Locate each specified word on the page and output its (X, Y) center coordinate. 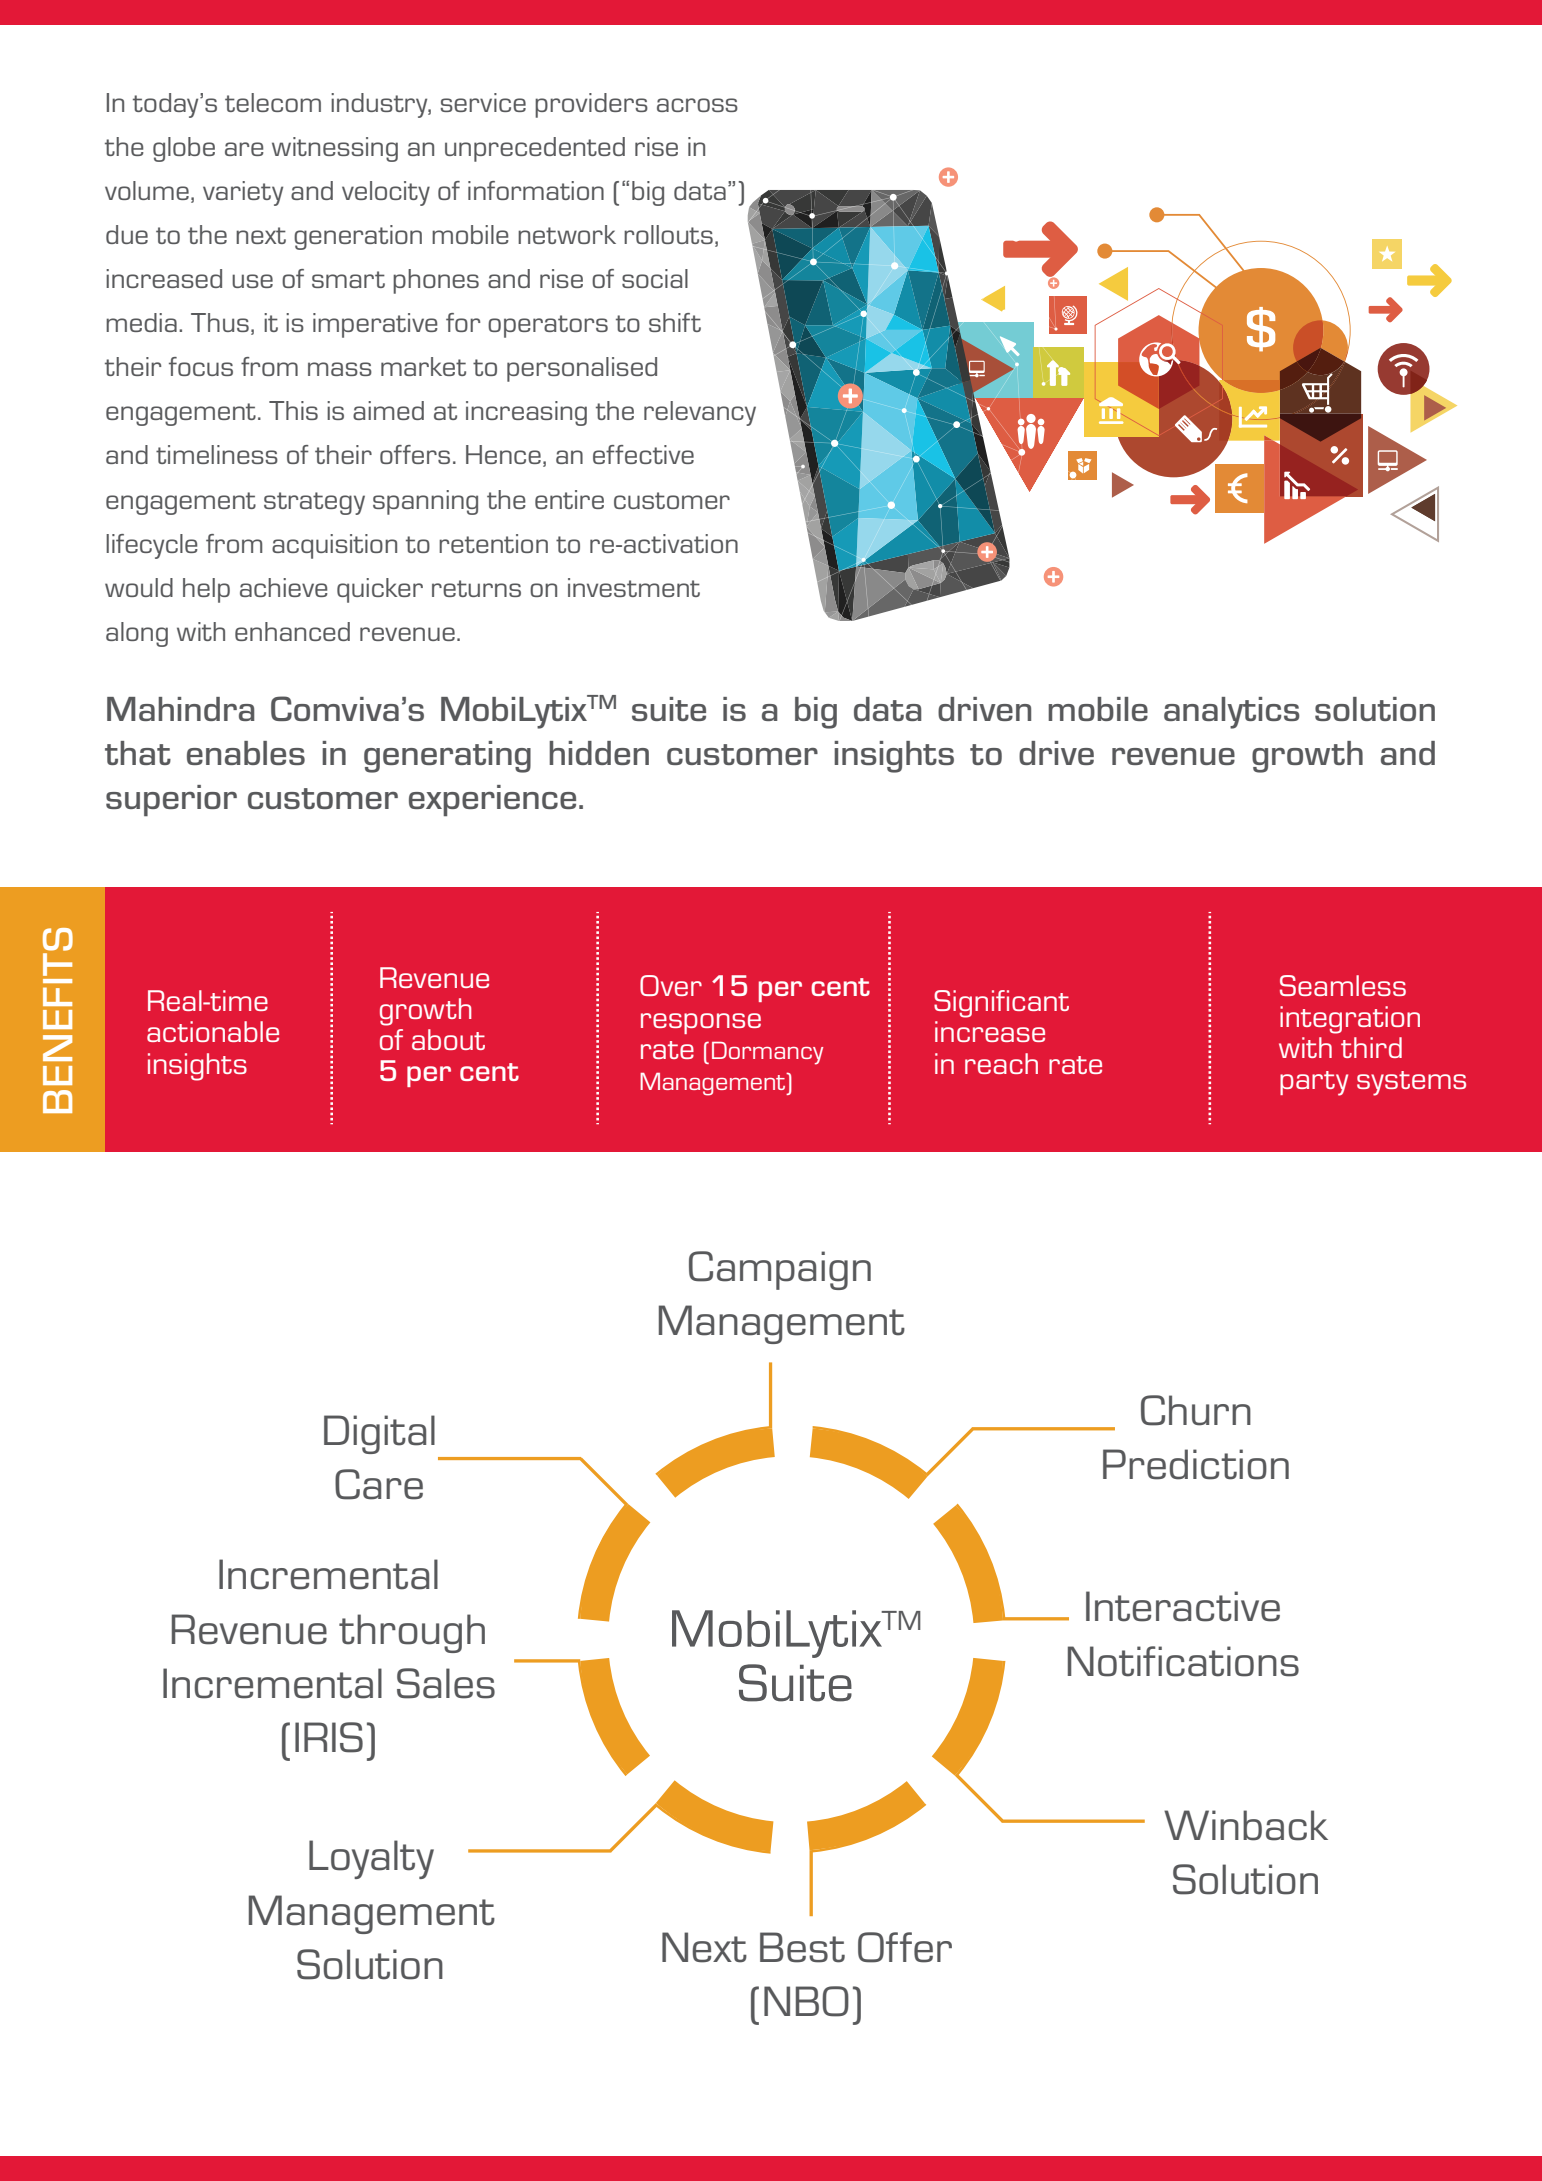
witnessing (335, 149)
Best (802, 1947)
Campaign (780, 1270)
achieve (284, 587)
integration (1350, 1020)
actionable (213, 1031)
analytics (1232, 713)
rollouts (668, 234)
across (697, 105)
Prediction (1196, 1464)
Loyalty (371, 1859)
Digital (379, 1434)
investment (634, 587)
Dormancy (767, 1053)
